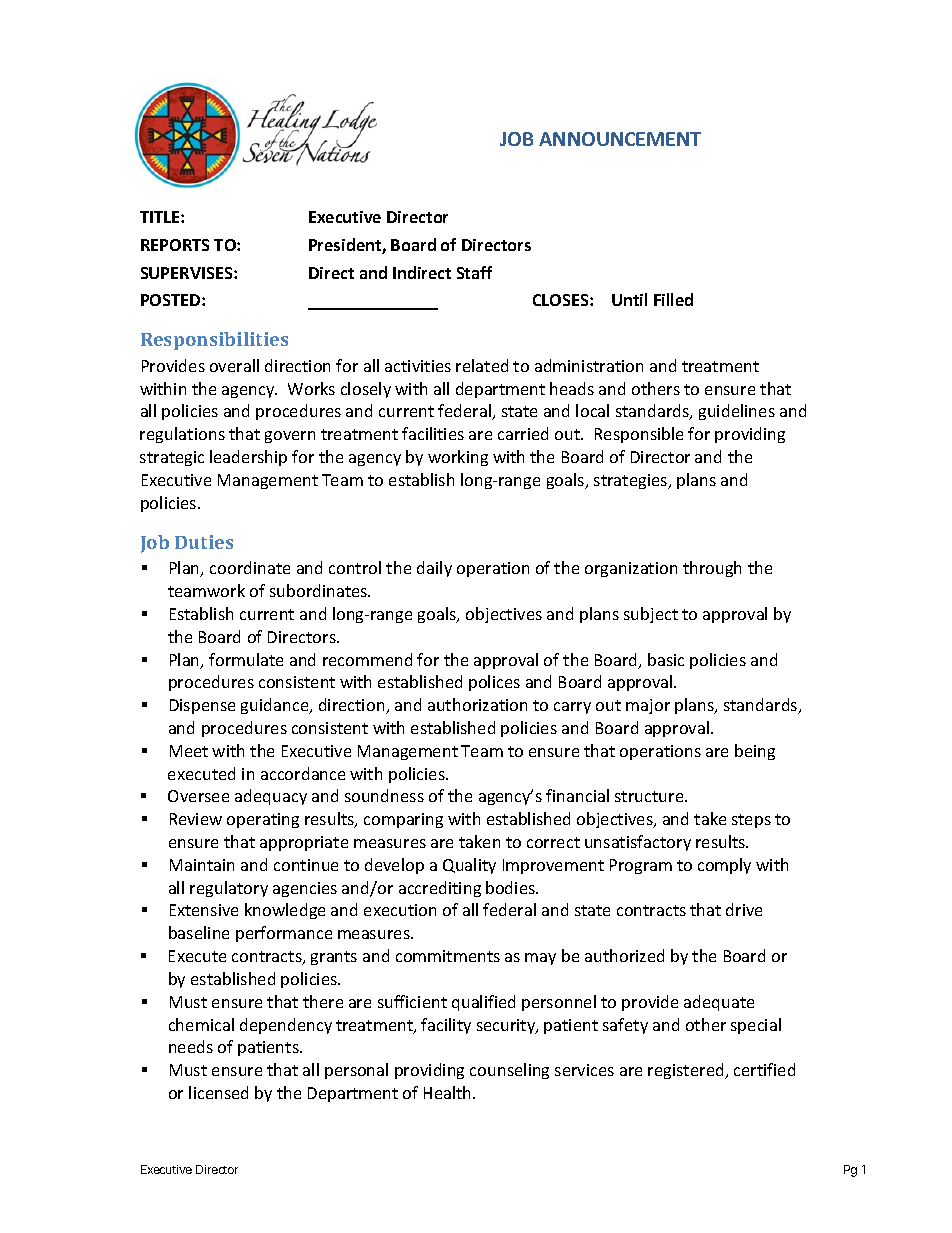  Describe the element at coordinates (620, 139) in the document. I see `ANNOUNCEMENT` at that location.
